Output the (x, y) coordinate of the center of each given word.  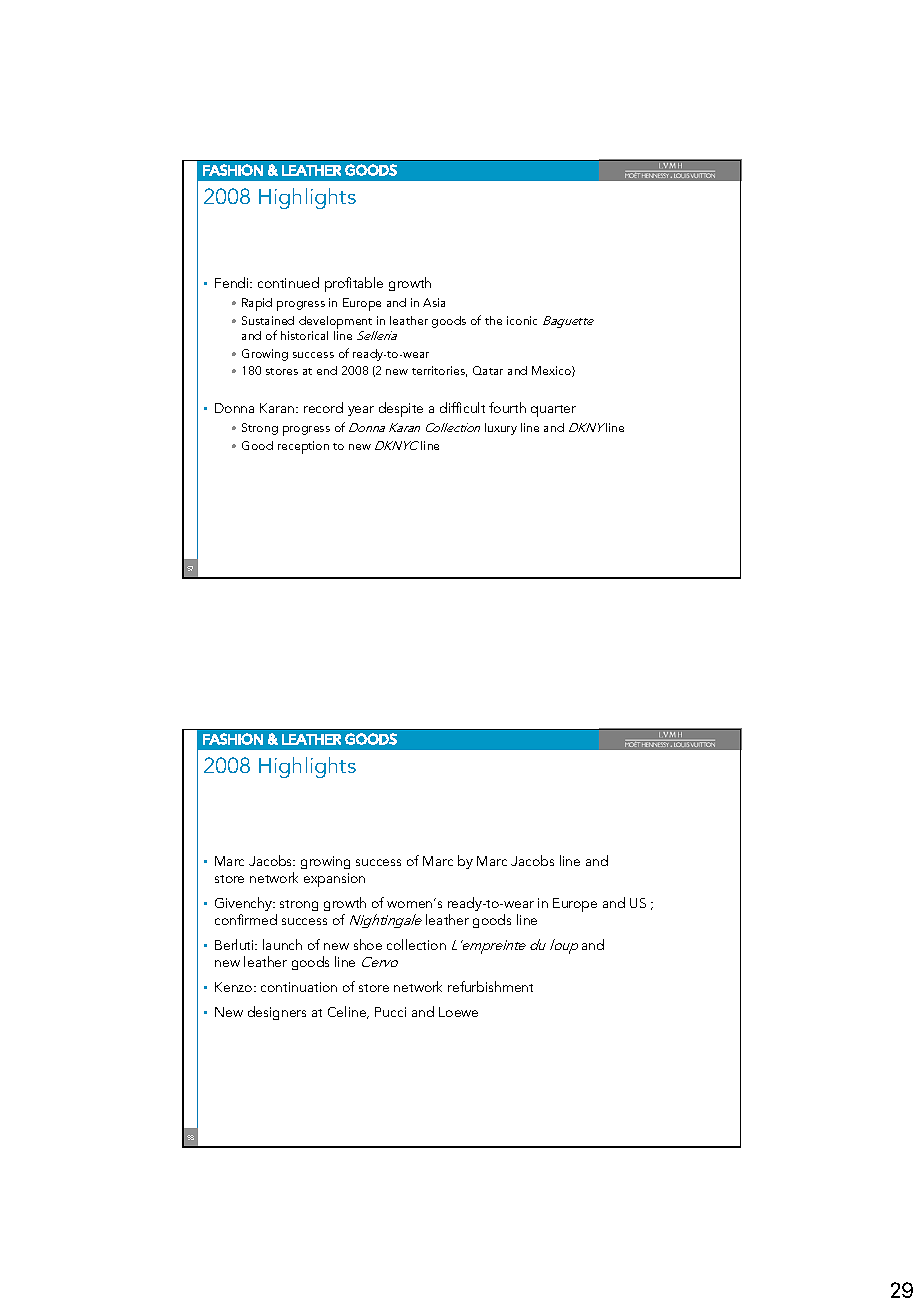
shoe (368, 944)
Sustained (268, 320)
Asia (434, 302)
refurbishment (490, 986)
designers (277, 1013)
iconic (522, 320)
